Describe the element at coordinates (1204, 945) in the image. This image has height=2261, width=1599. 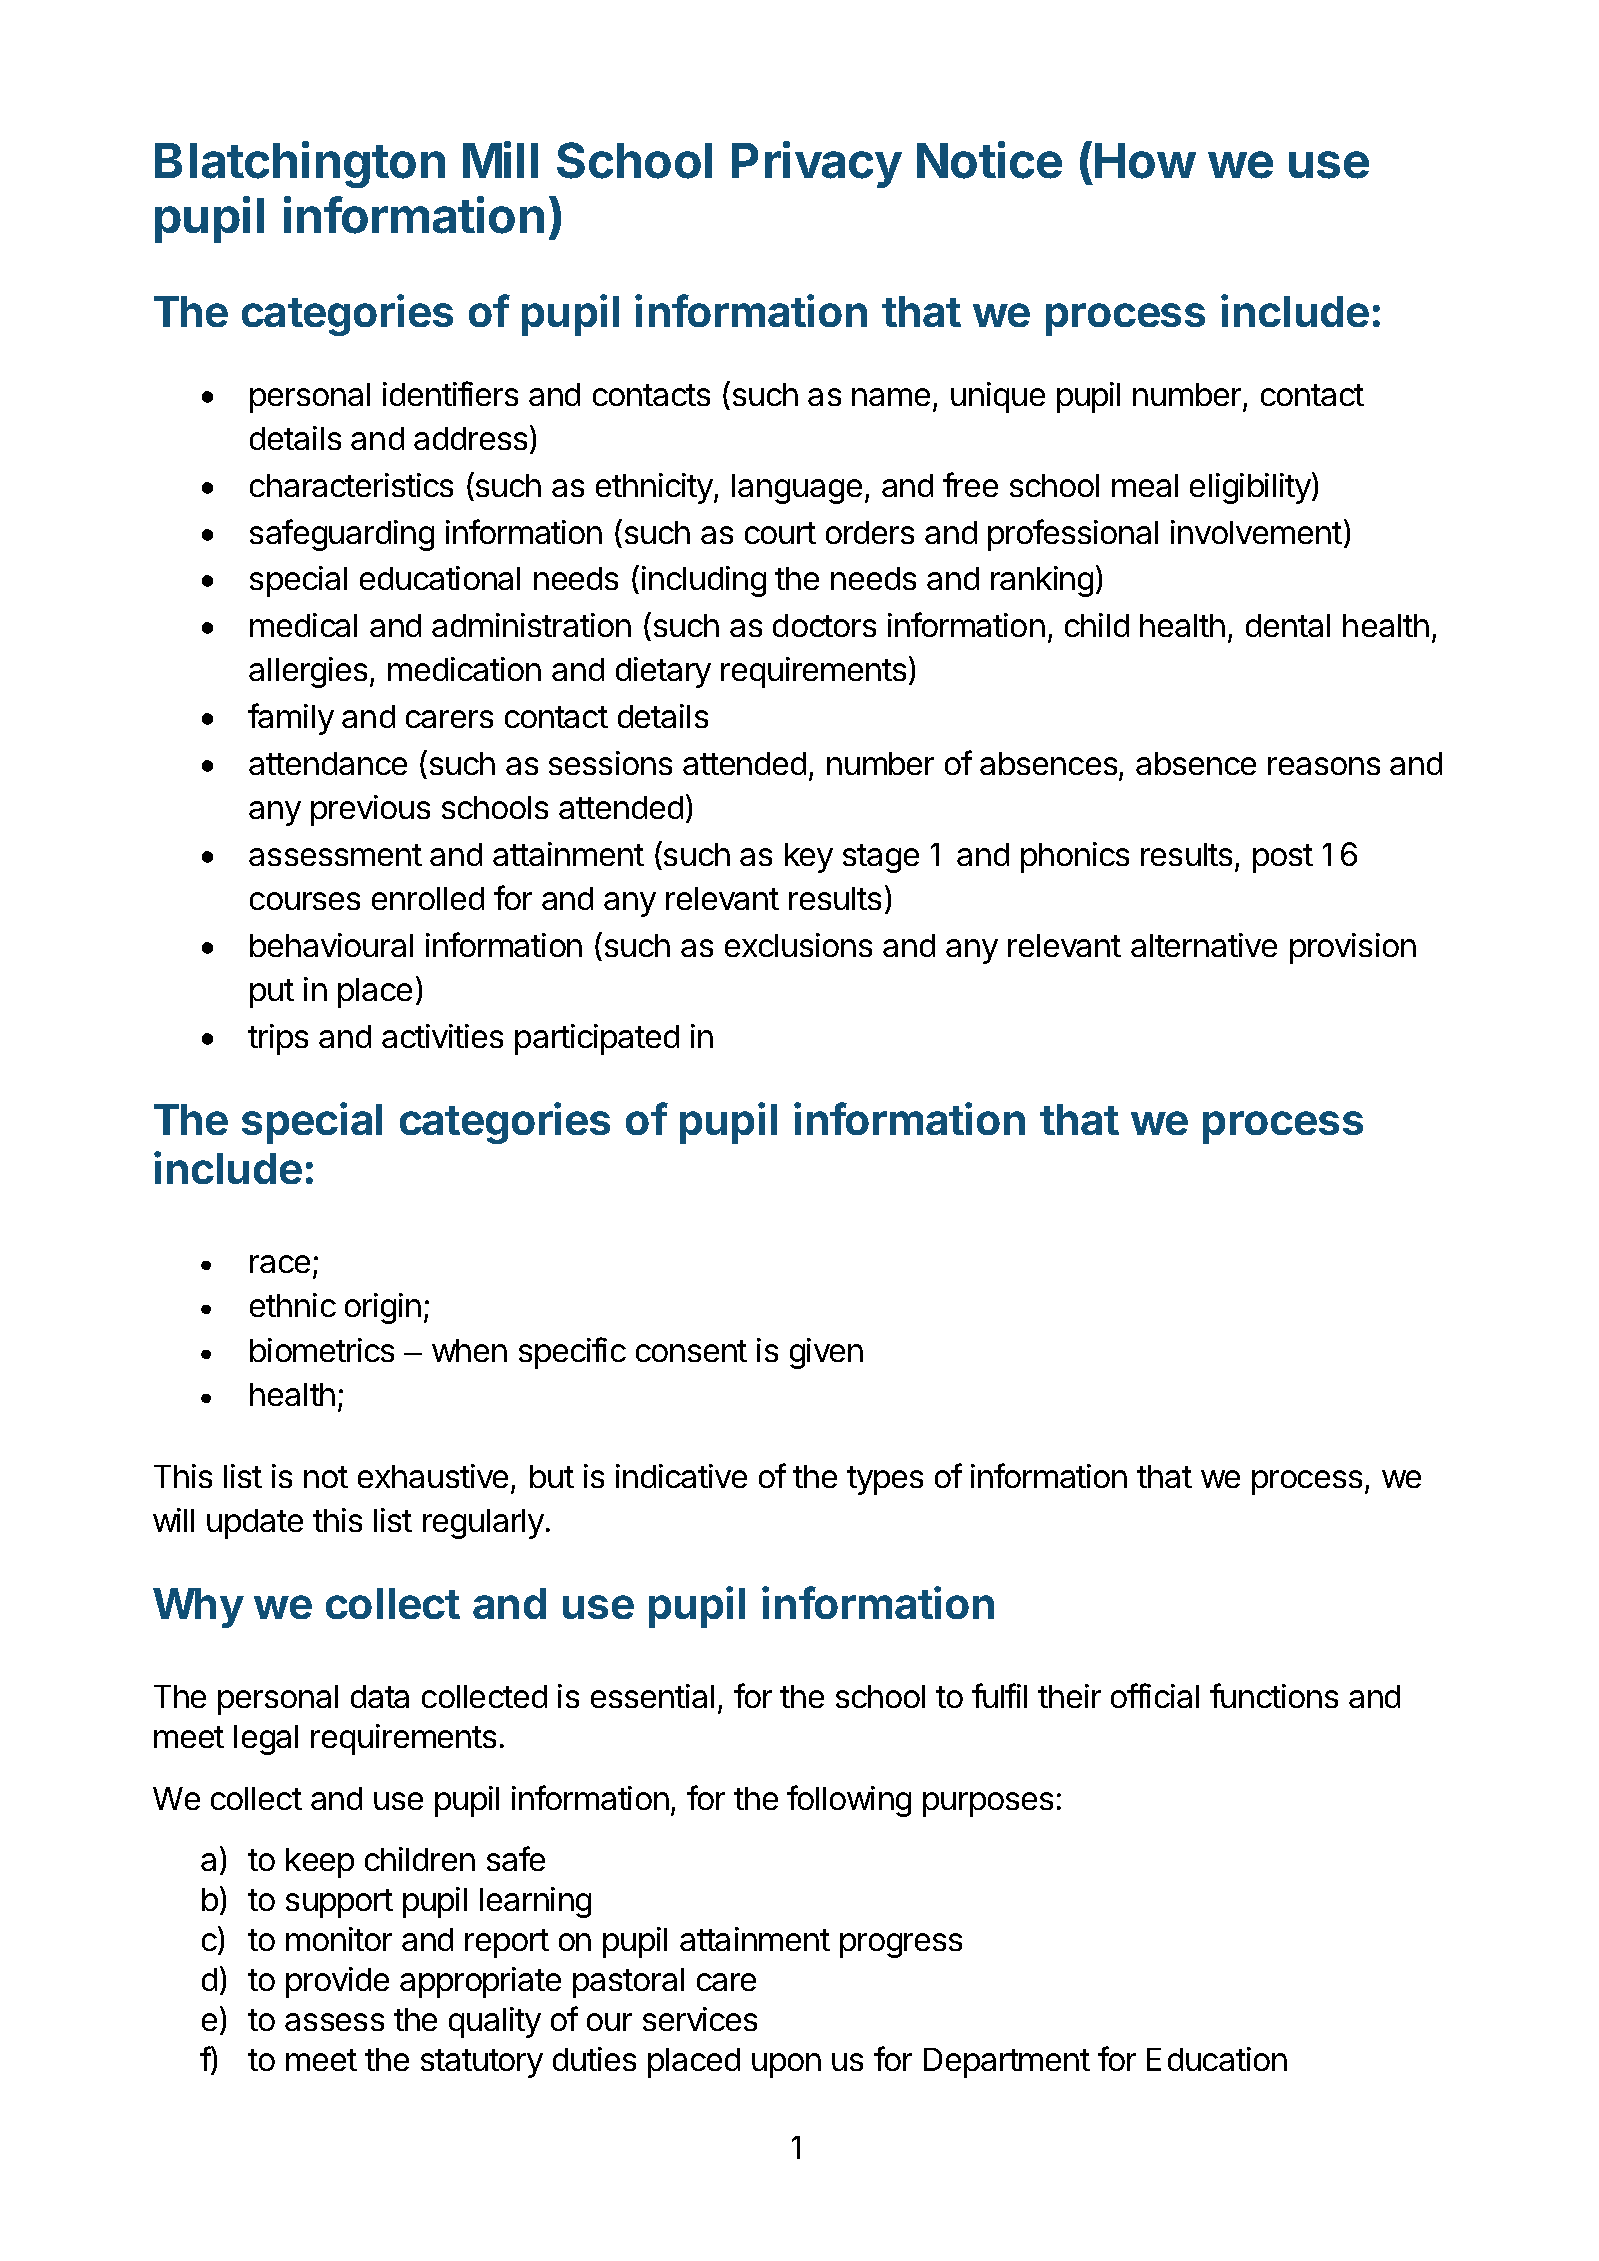
I see `alternative` at that location.
